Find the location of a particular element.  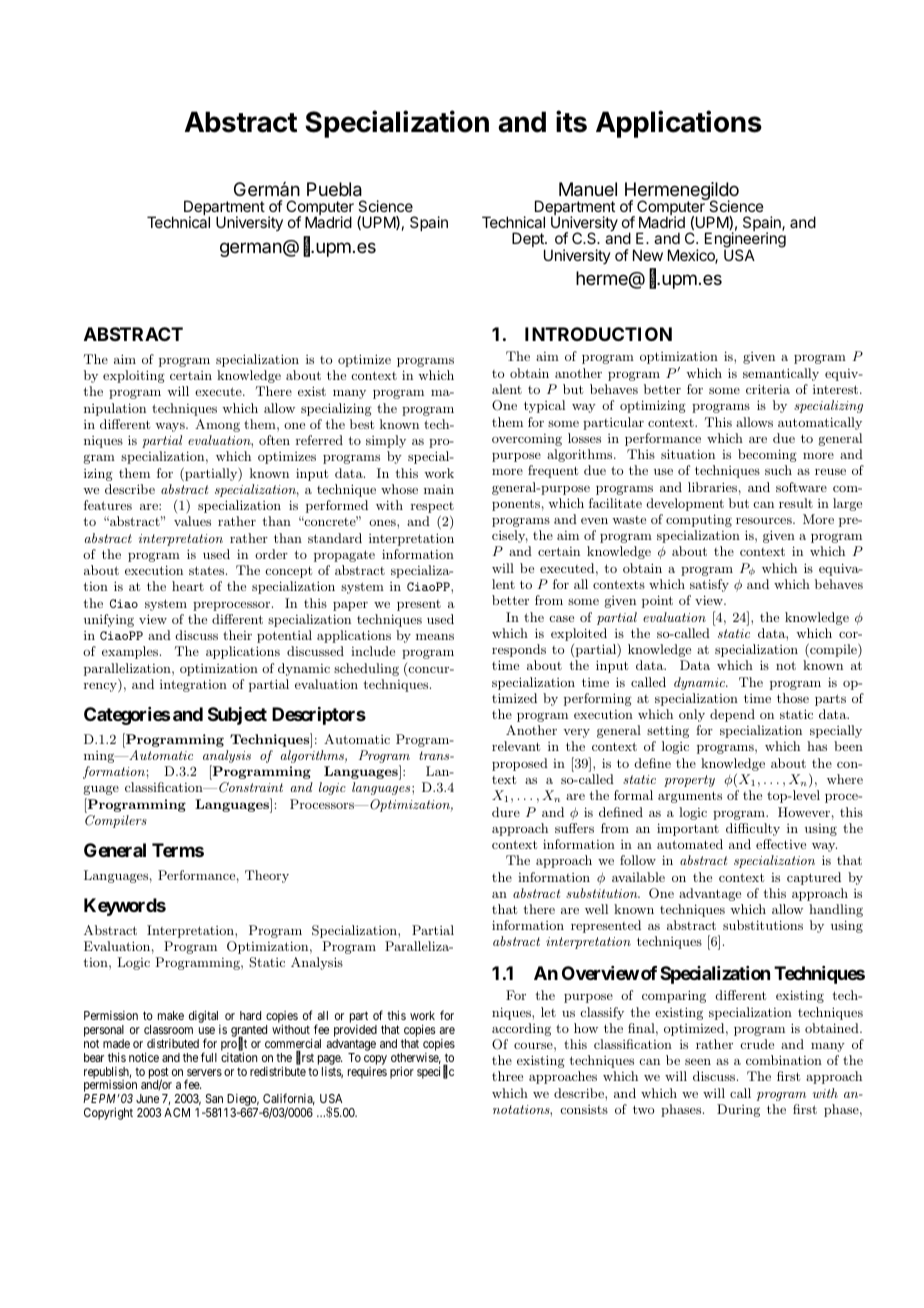

means is located at coordinates (435, 636).
